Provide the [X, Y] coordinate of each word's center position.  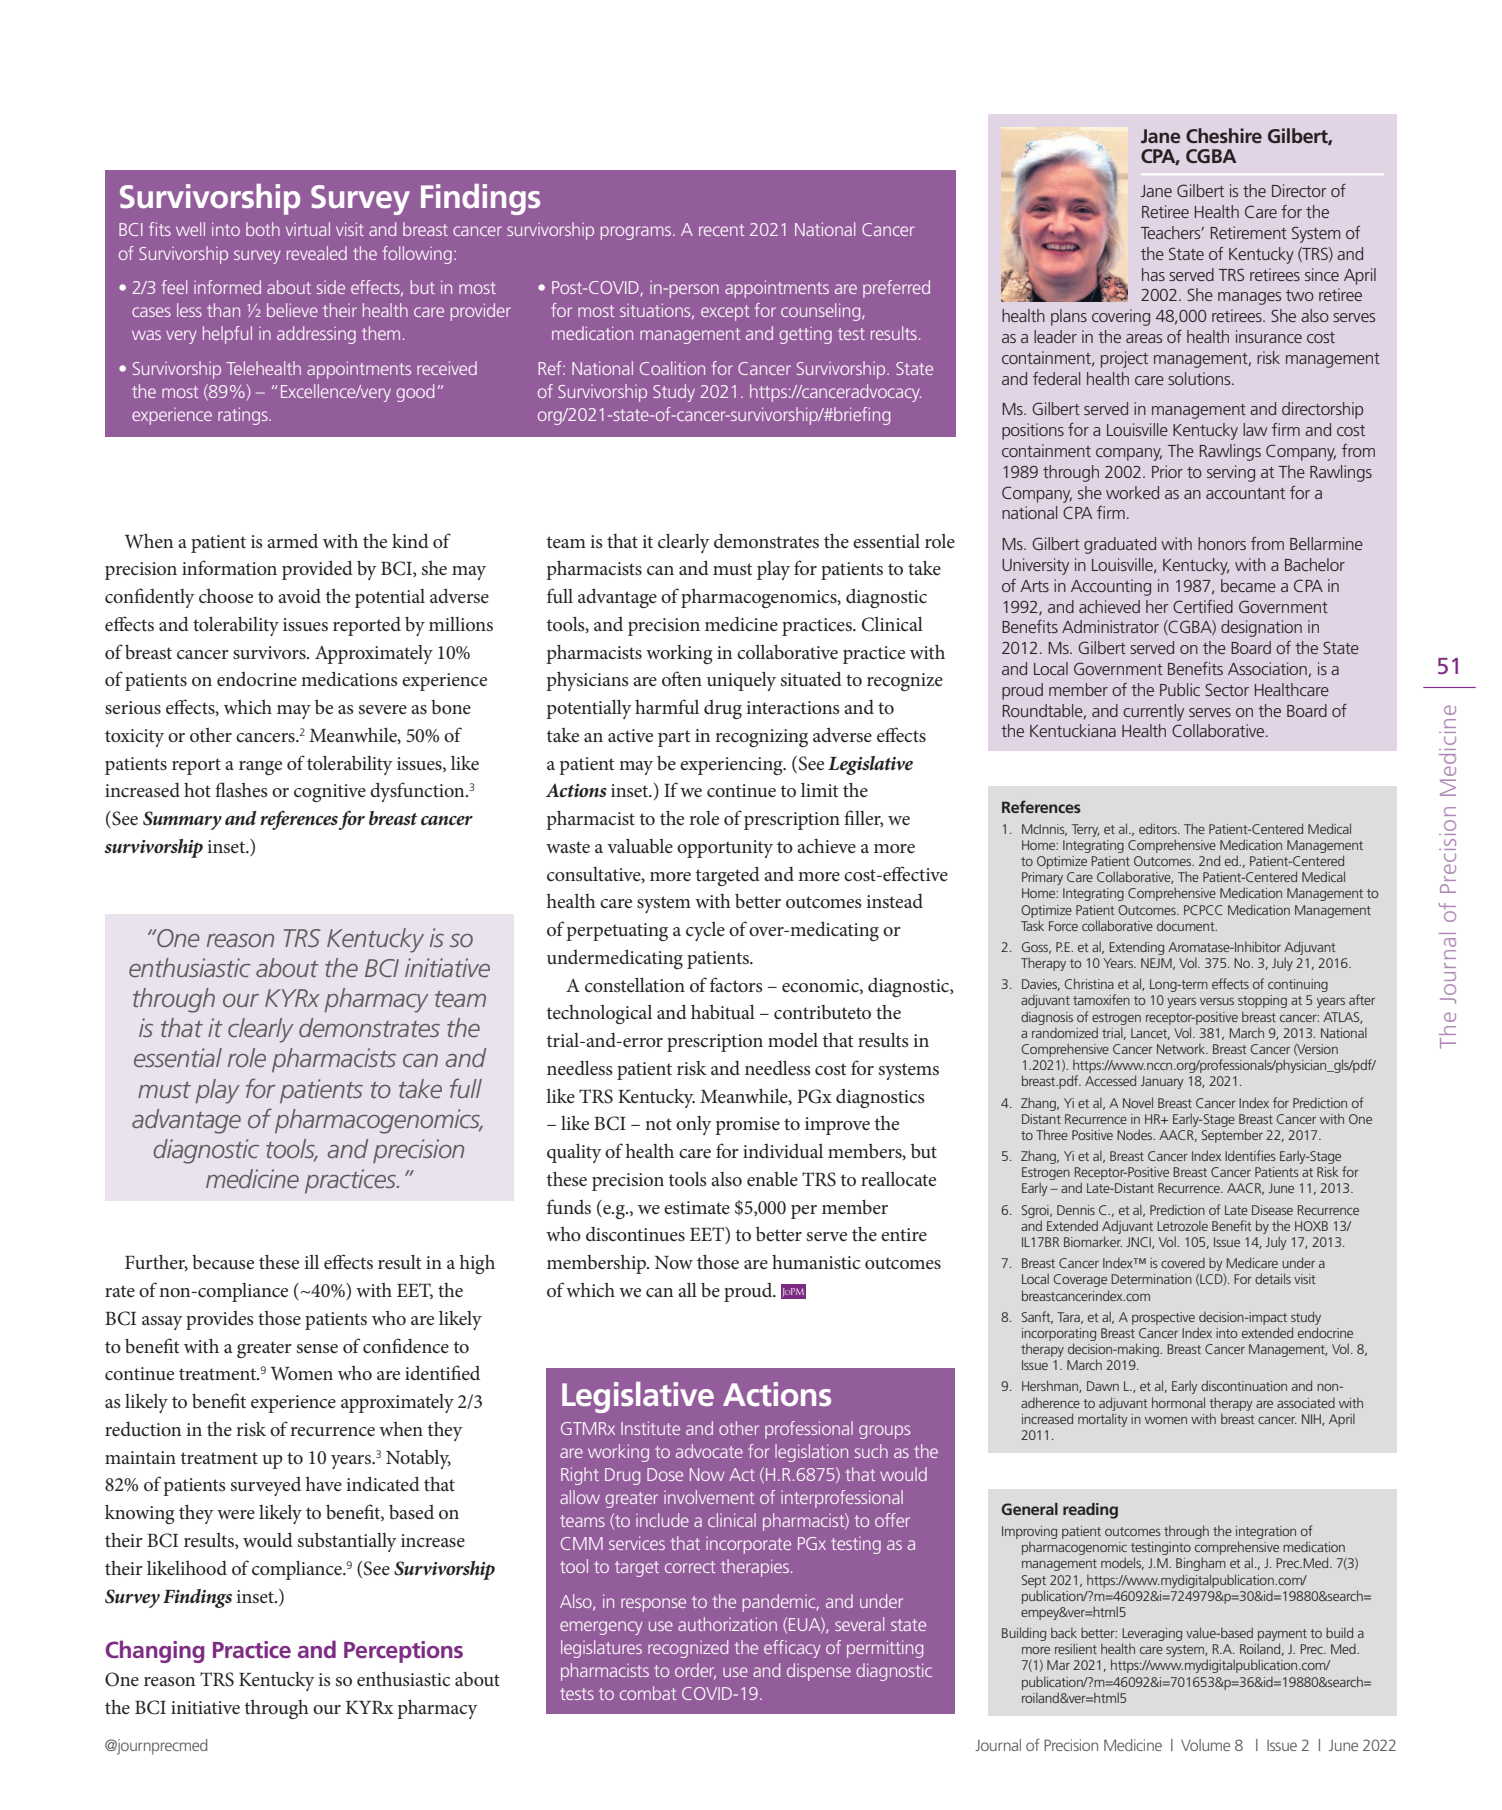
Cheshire [1224, 135]
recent [722, 230]
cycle [705, 931]
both [263, 229]
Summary [182, 820]
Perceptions [403, 1652]
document [1187, 925]
